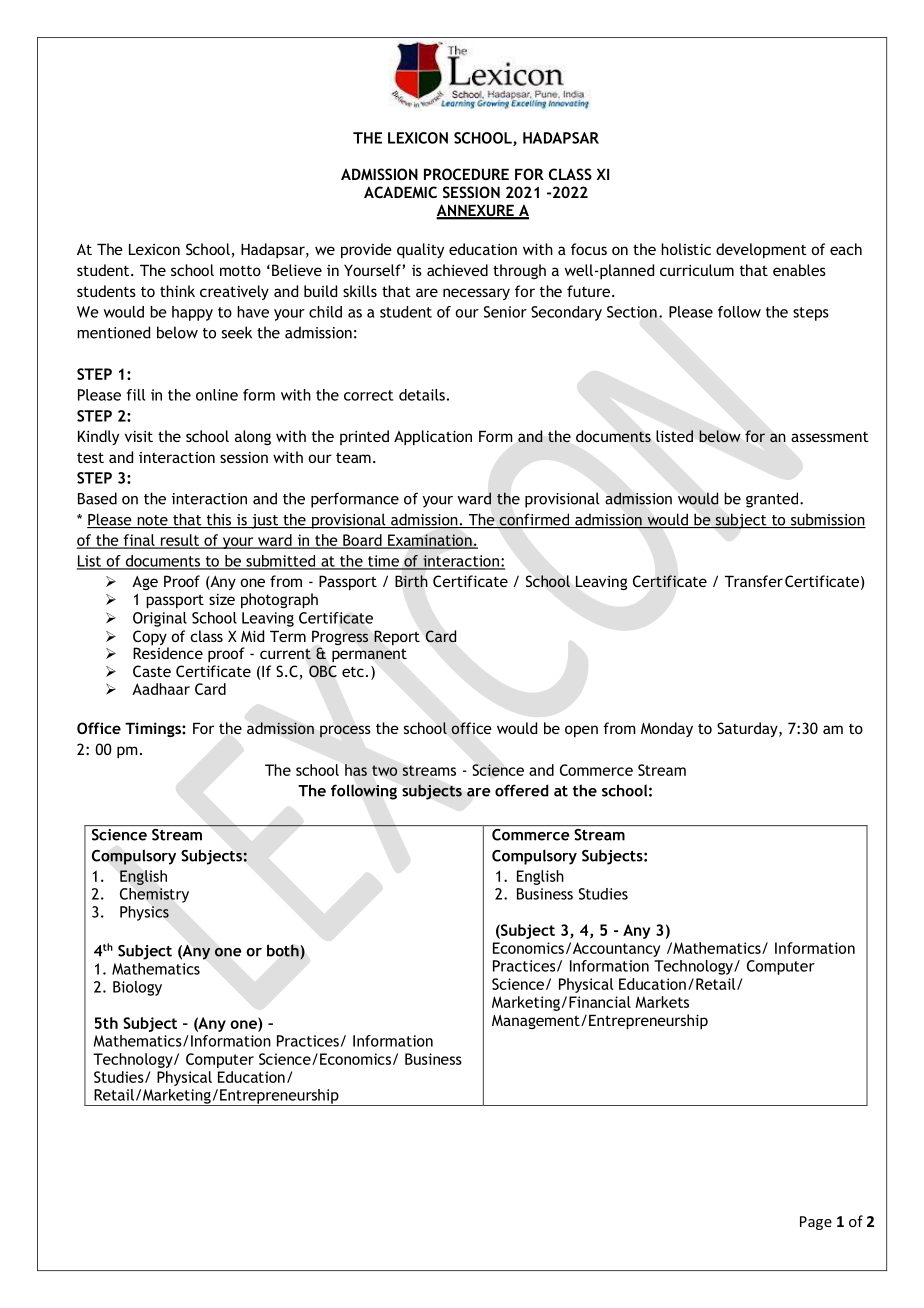 The image size is (924, 1308). Describe the element at coordinates (466, 174) in the screenshot. I see `PROCEDURE` at that location.
